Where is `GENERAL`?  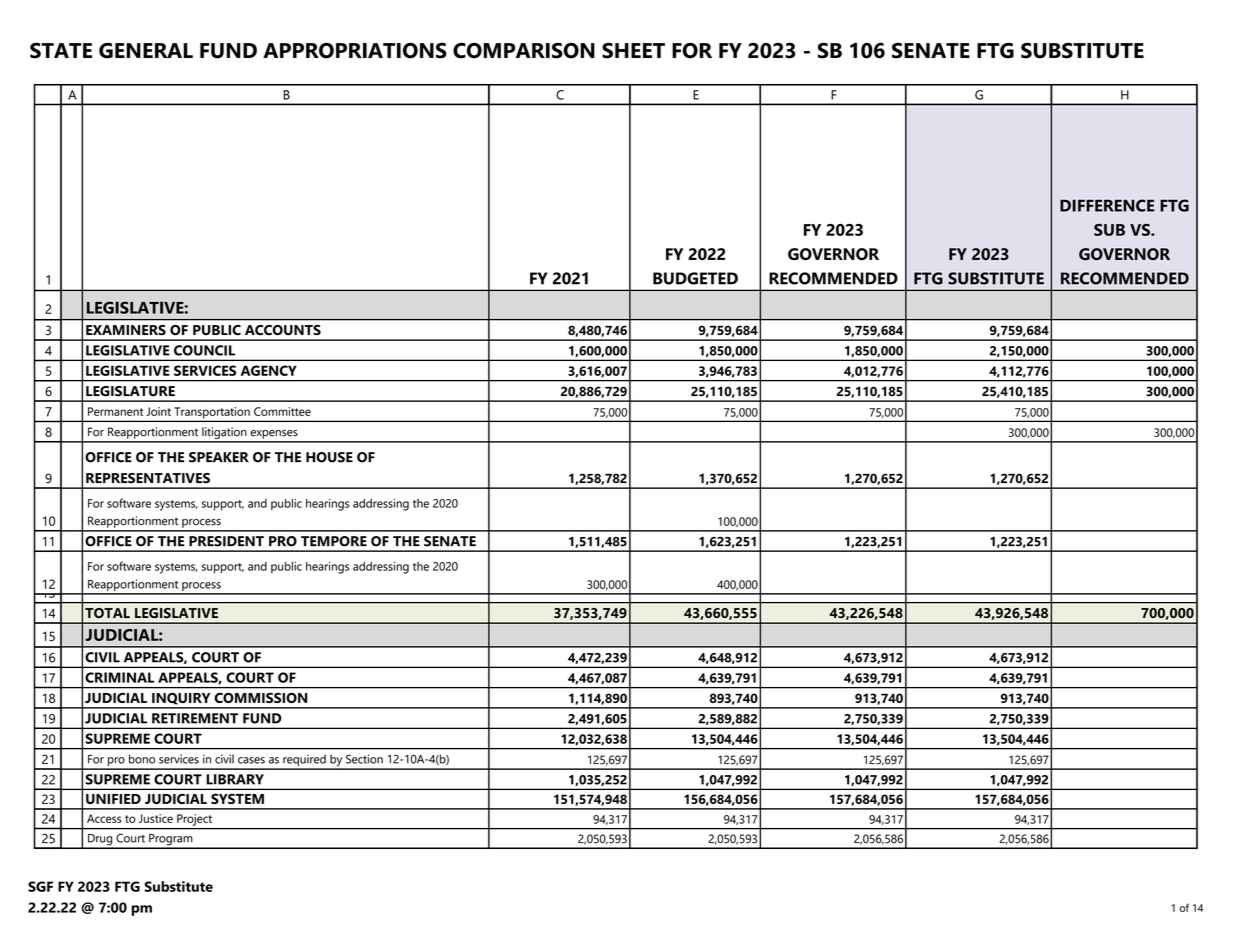 GENERAL is located at coordinates (146, 51).
